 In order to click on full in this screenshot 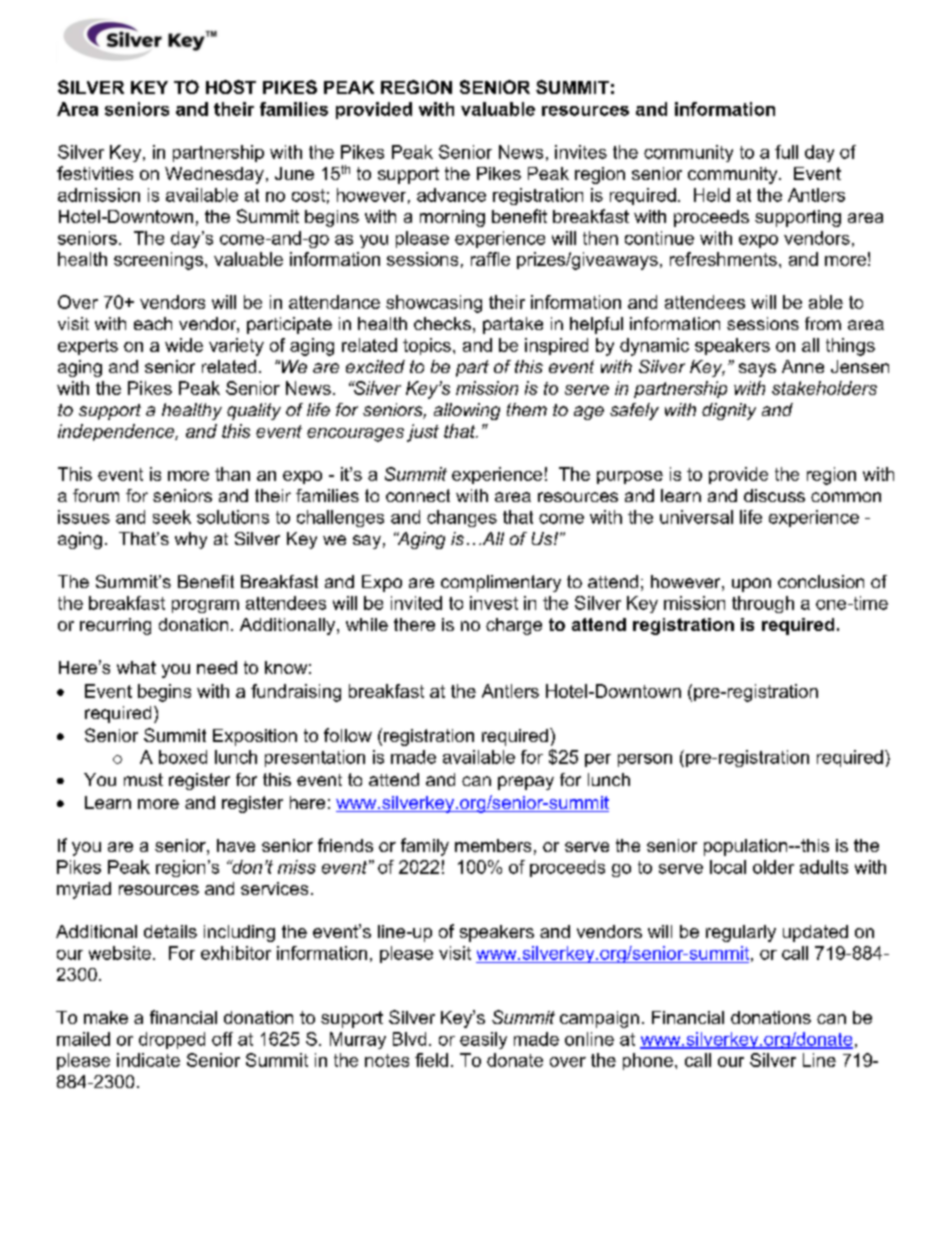, I will do `click(786, 152)`.
